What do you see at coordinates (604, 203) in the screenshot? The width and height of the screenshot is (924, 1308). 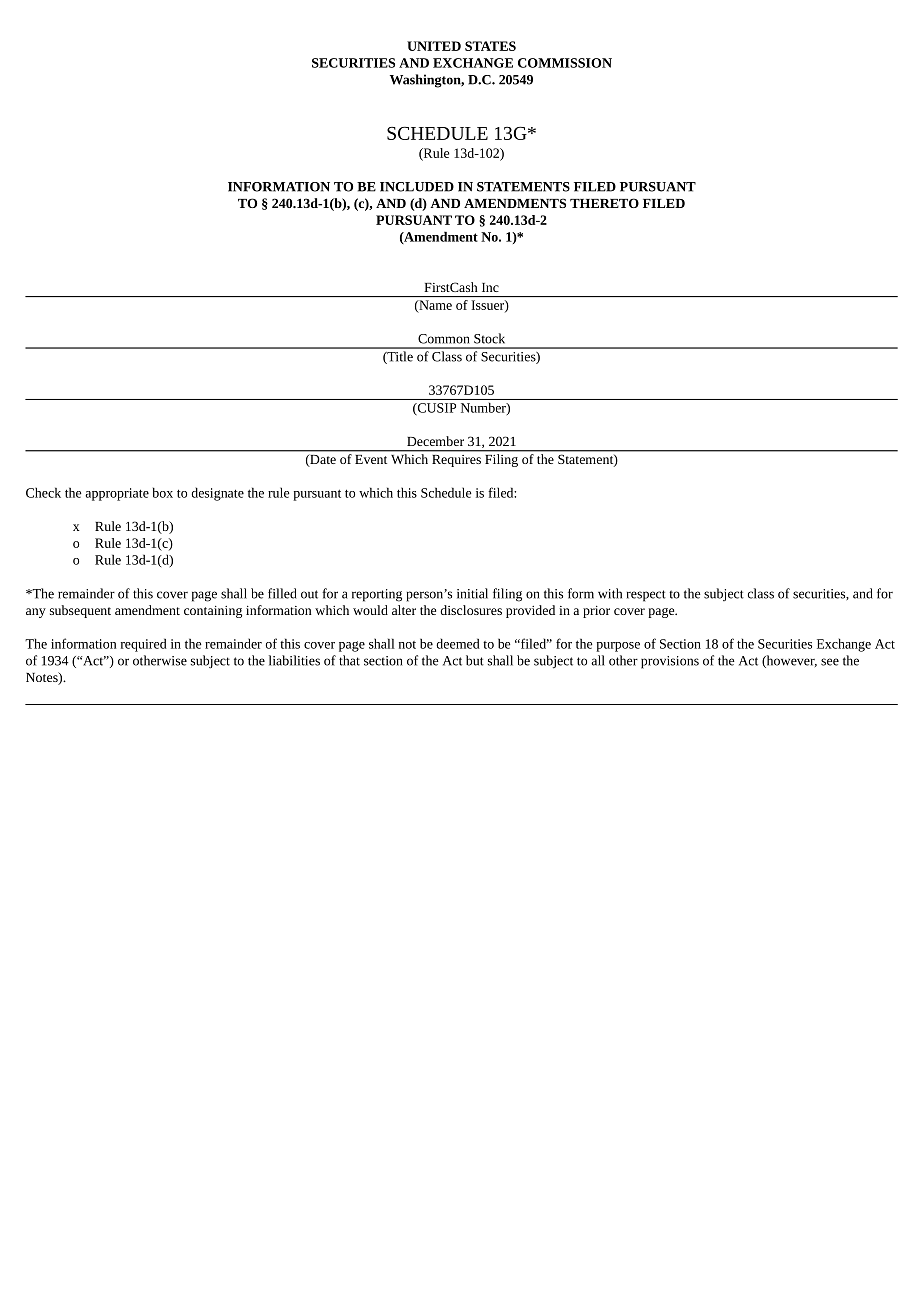 I see `THERETO` at bounding box center [604, 203].
